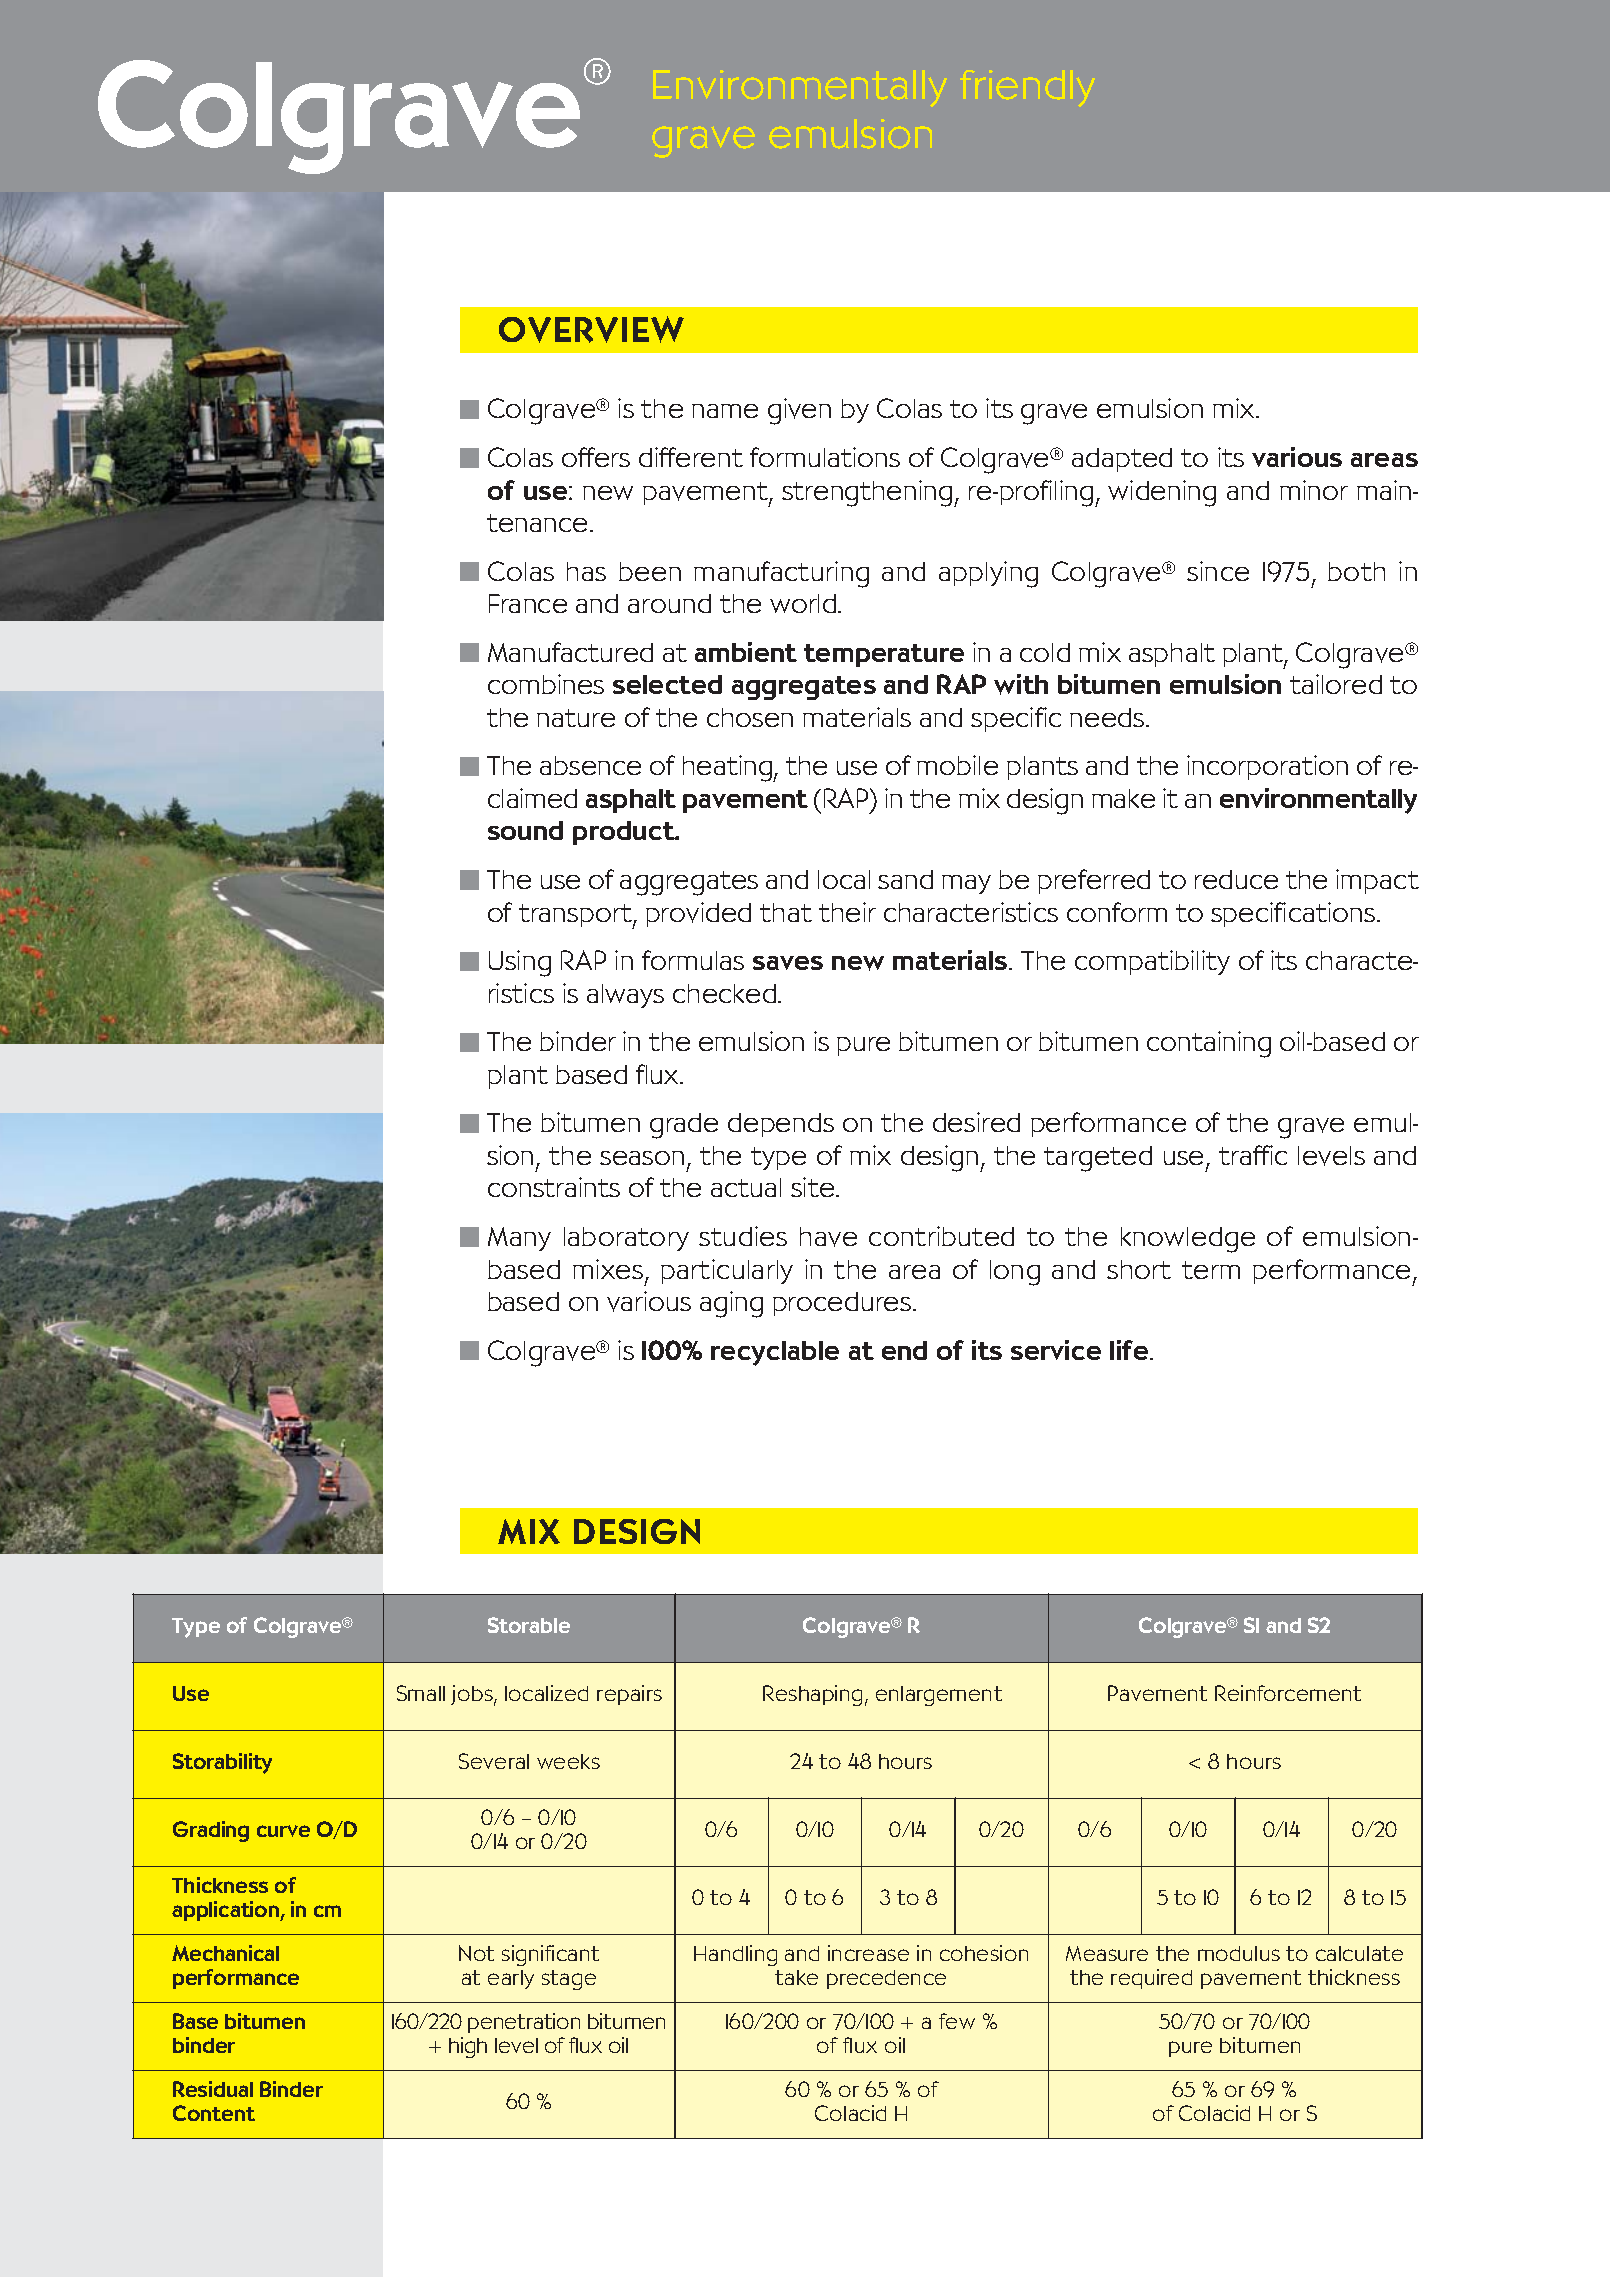 This screenshot has width=1610, height=2277. Describe the element at coordinates (519, 1239) in the screenshot. I see `Many` at that location.
